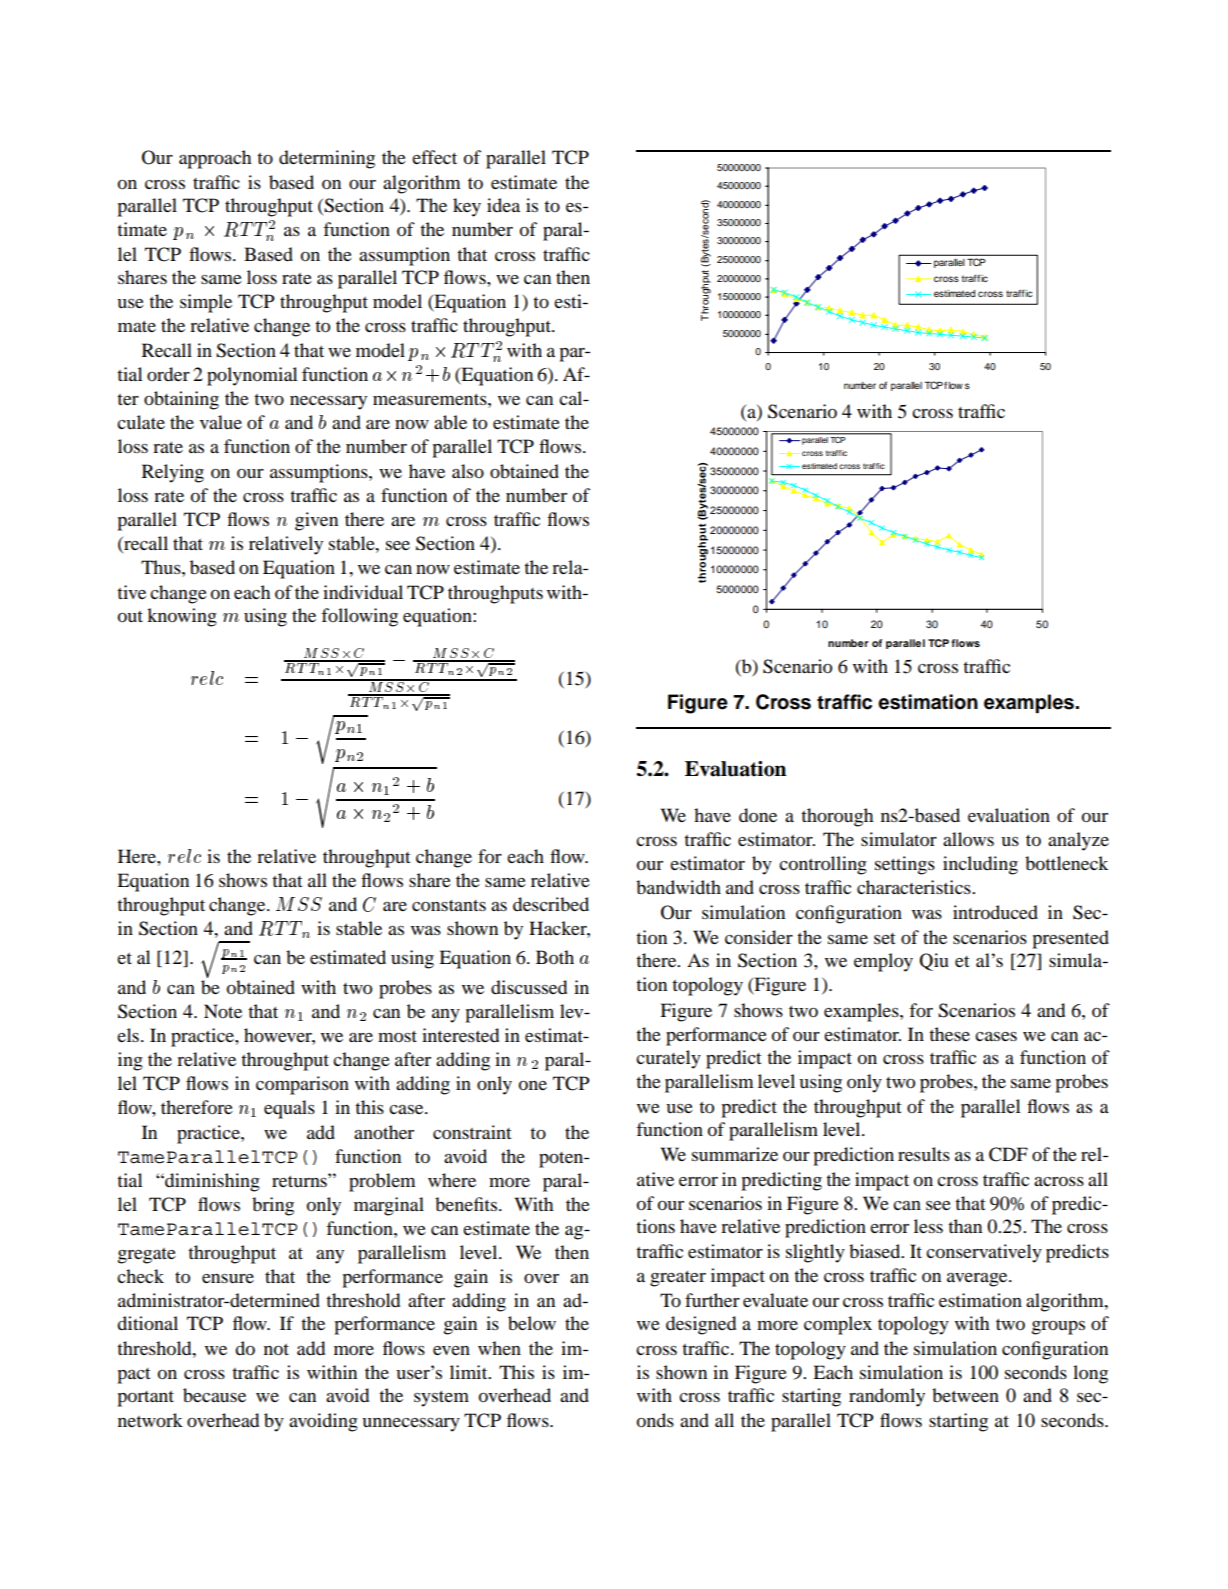 The width and height of the page is (1228, 1589). I want to click on Note, so click(223, 1011).
